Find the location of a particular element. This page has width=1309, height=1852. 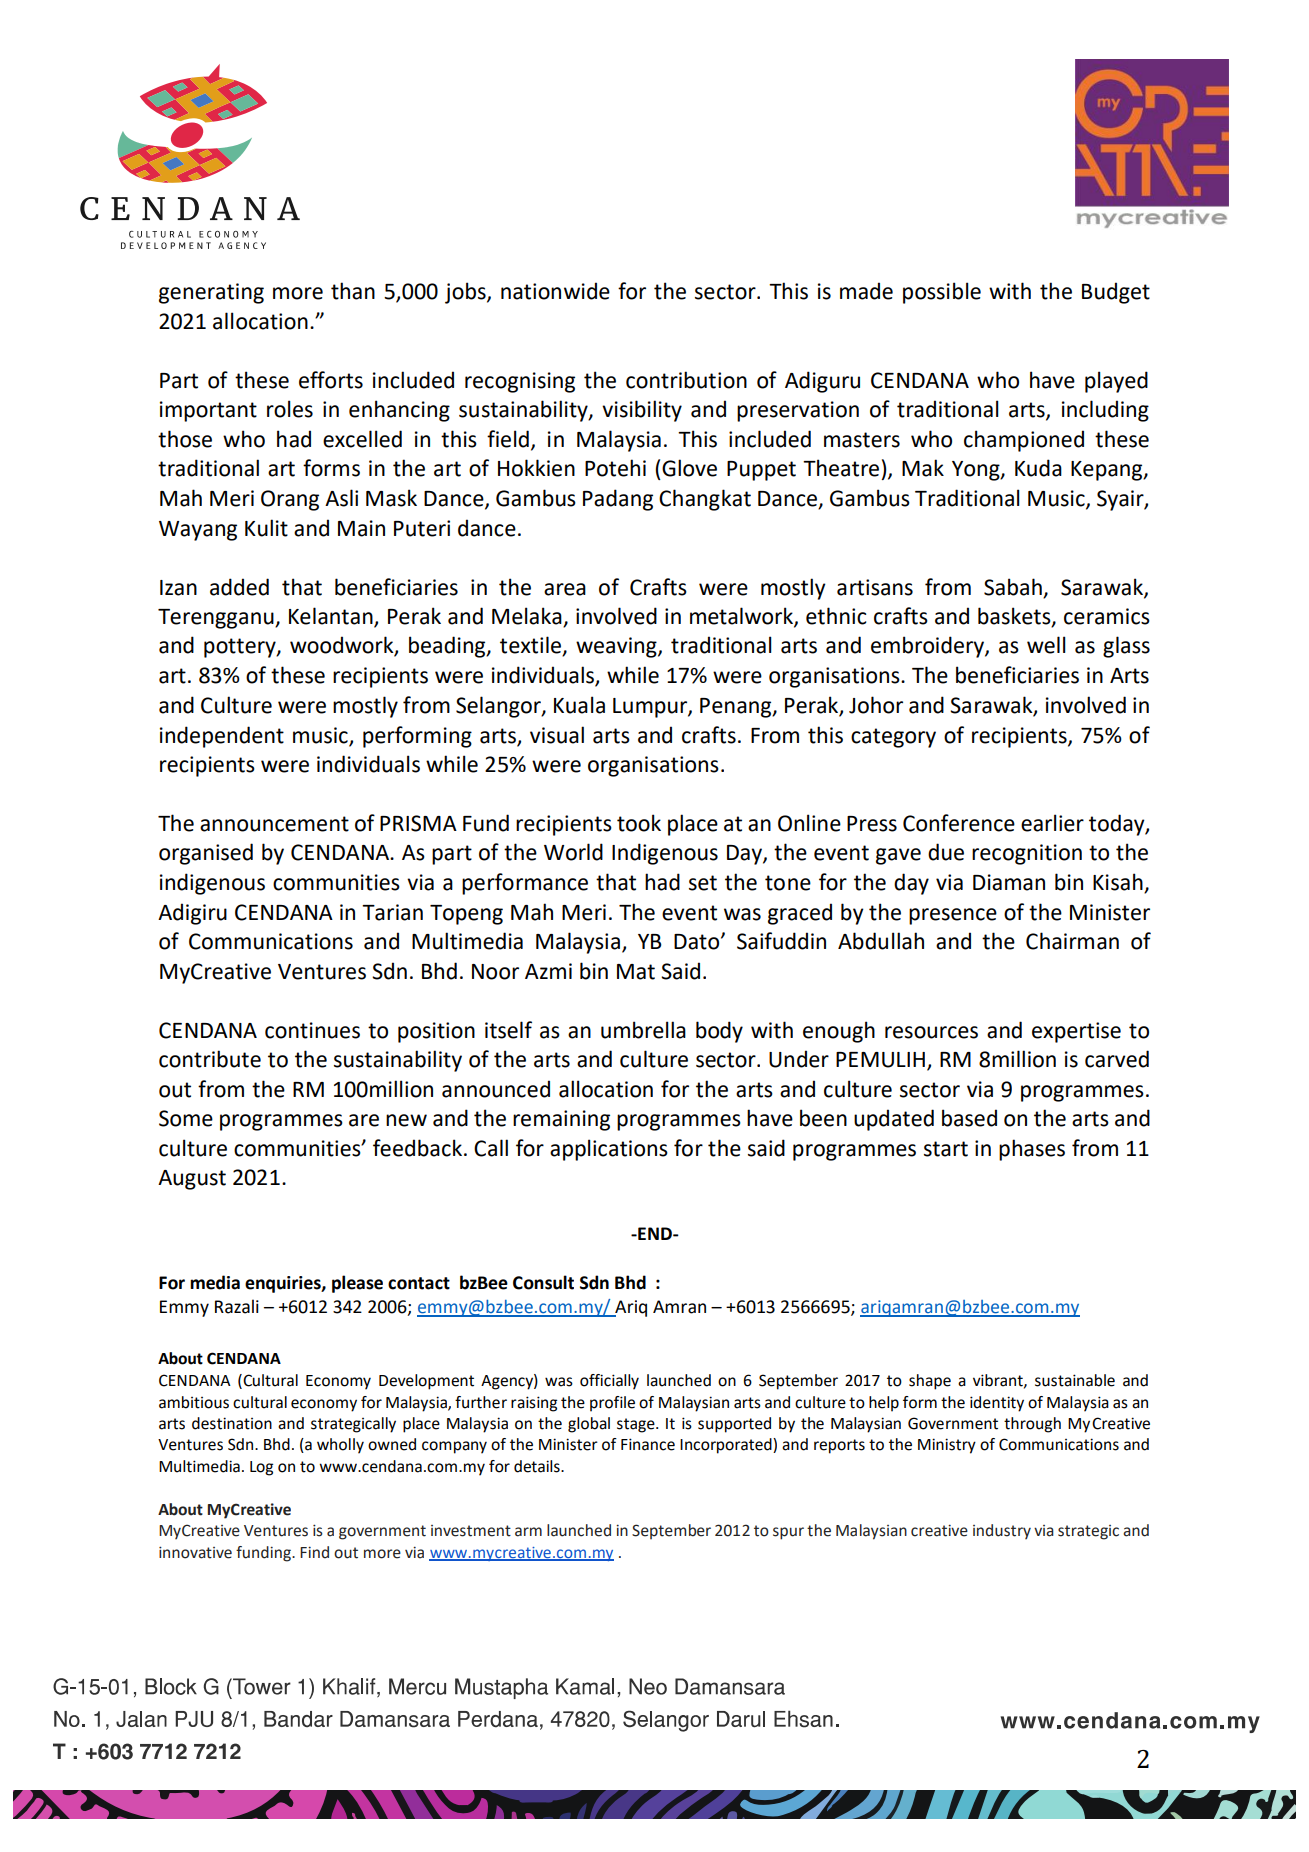

presence is located at coordinates (953, 916).
